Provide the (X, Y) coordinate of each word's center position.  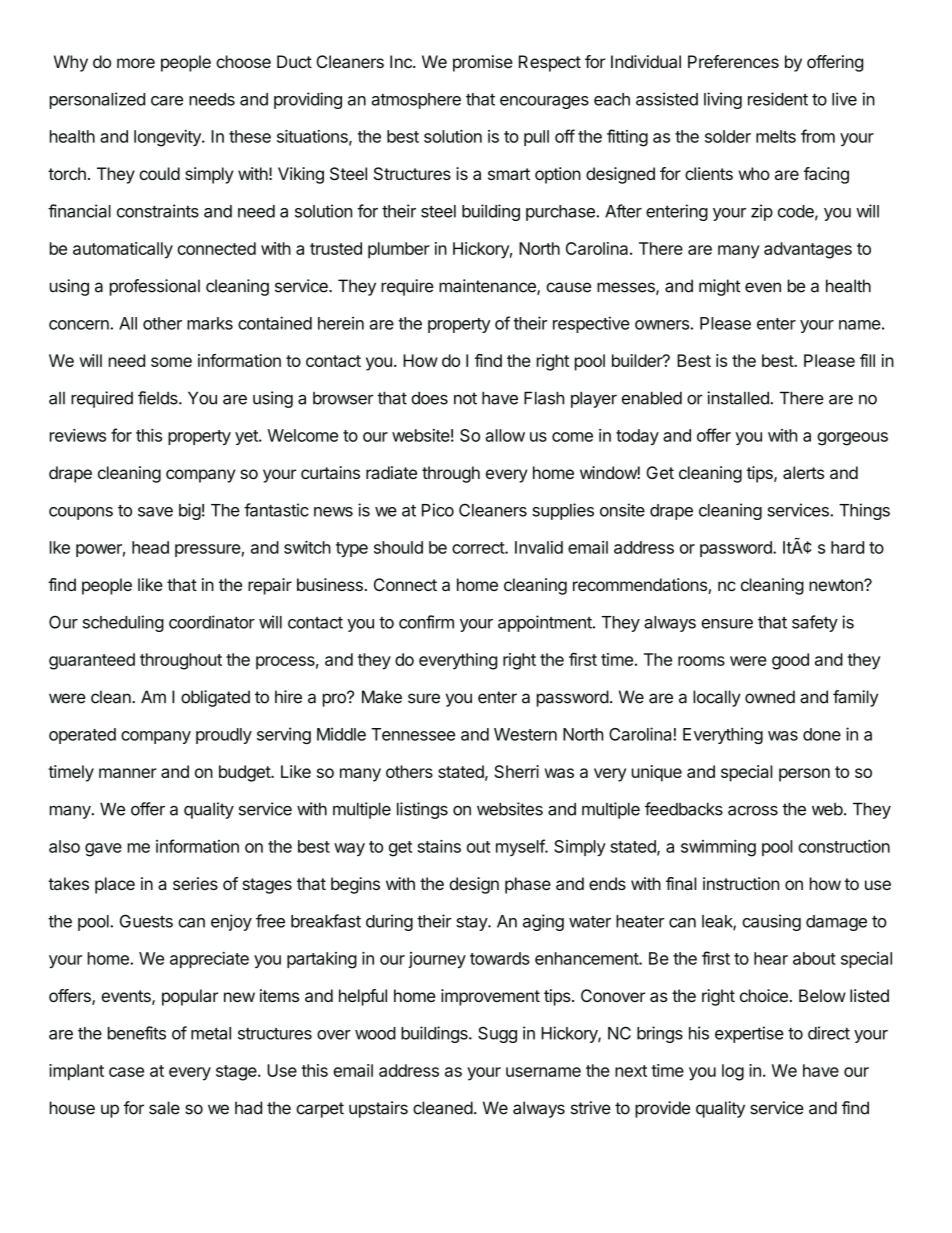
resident (778, 99)
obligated (215, 698)
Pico (438, 510)
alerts (803, 472)
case (126, 1072)
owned (770, 697)
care (167, 101)
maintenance (488, 287)
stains (439, 846)
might (720, 287)
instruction (741, 883)
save (155, 512)
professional (155, 287)
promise (483, 63)
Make (382, 697)
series (195, 883)
